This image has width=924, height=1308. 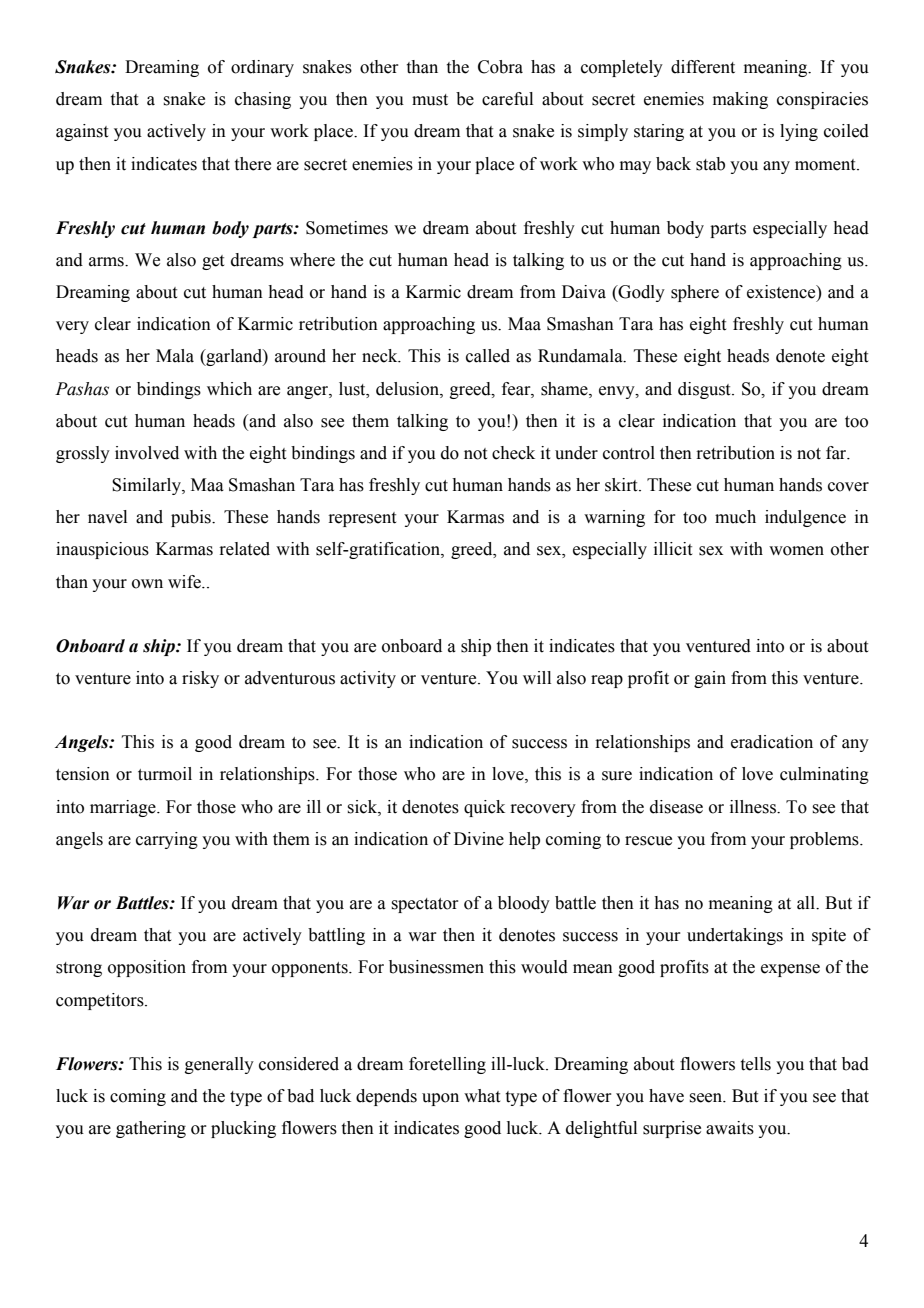 What do you see at coordinates (537, 677) in the image?
I see `will` at bounding box center [537, 677].
